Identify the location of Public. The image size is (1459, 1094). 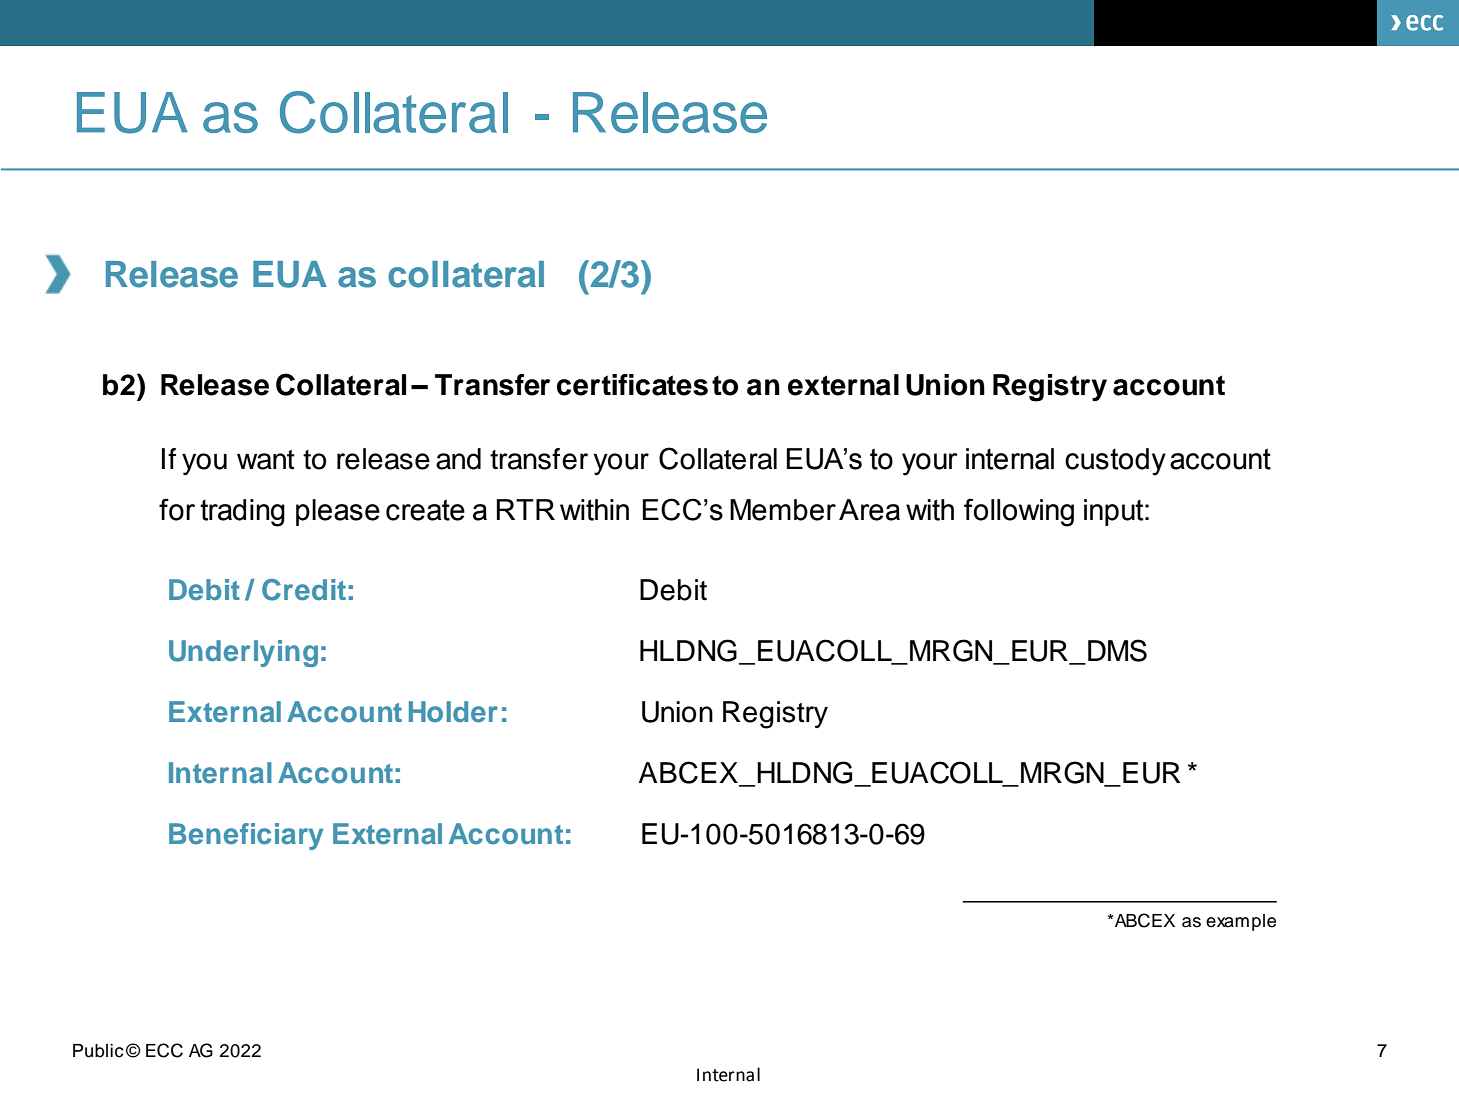
(98, 1051).
